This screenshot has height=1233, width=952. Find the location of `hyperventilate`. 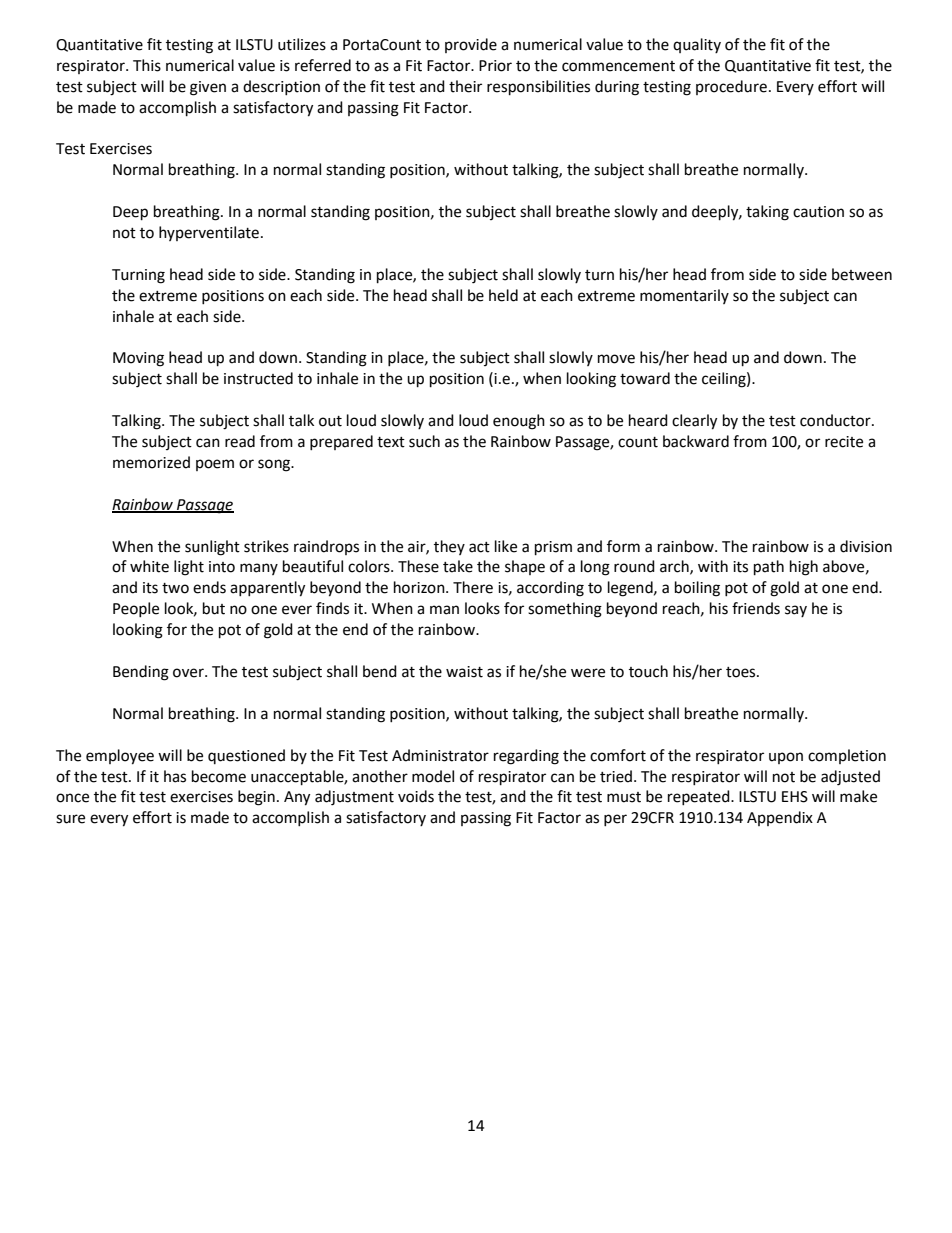

hyperventilate is located at coordinates (209, 233).
